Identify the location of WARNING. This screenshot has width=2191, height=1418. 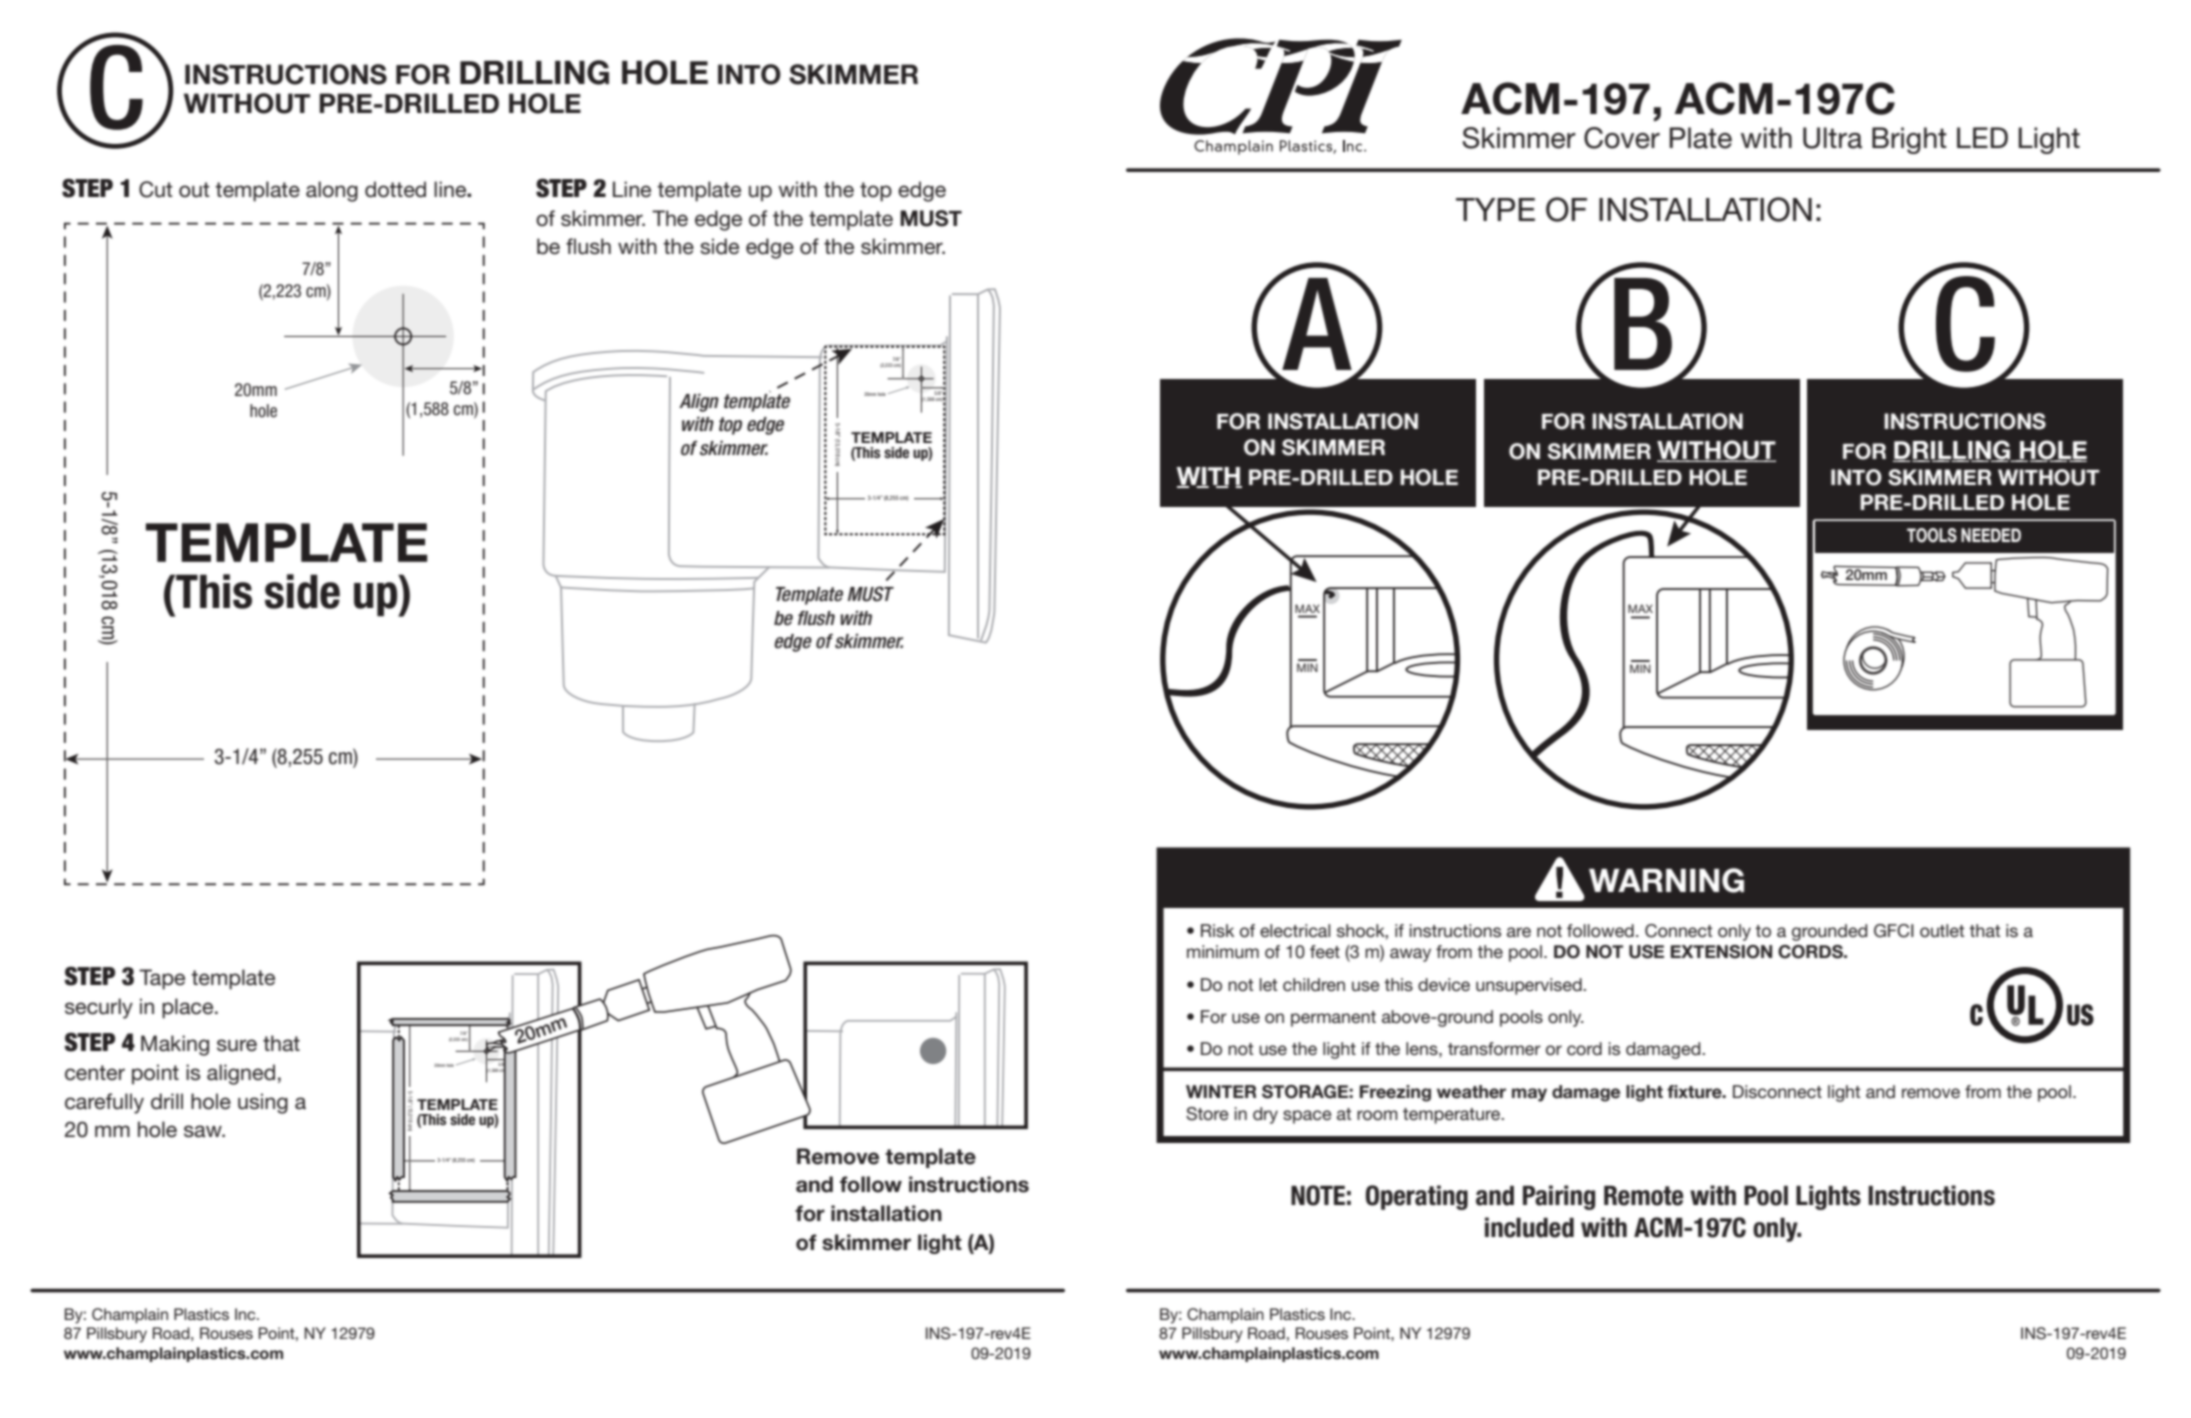
(1666, 880).
